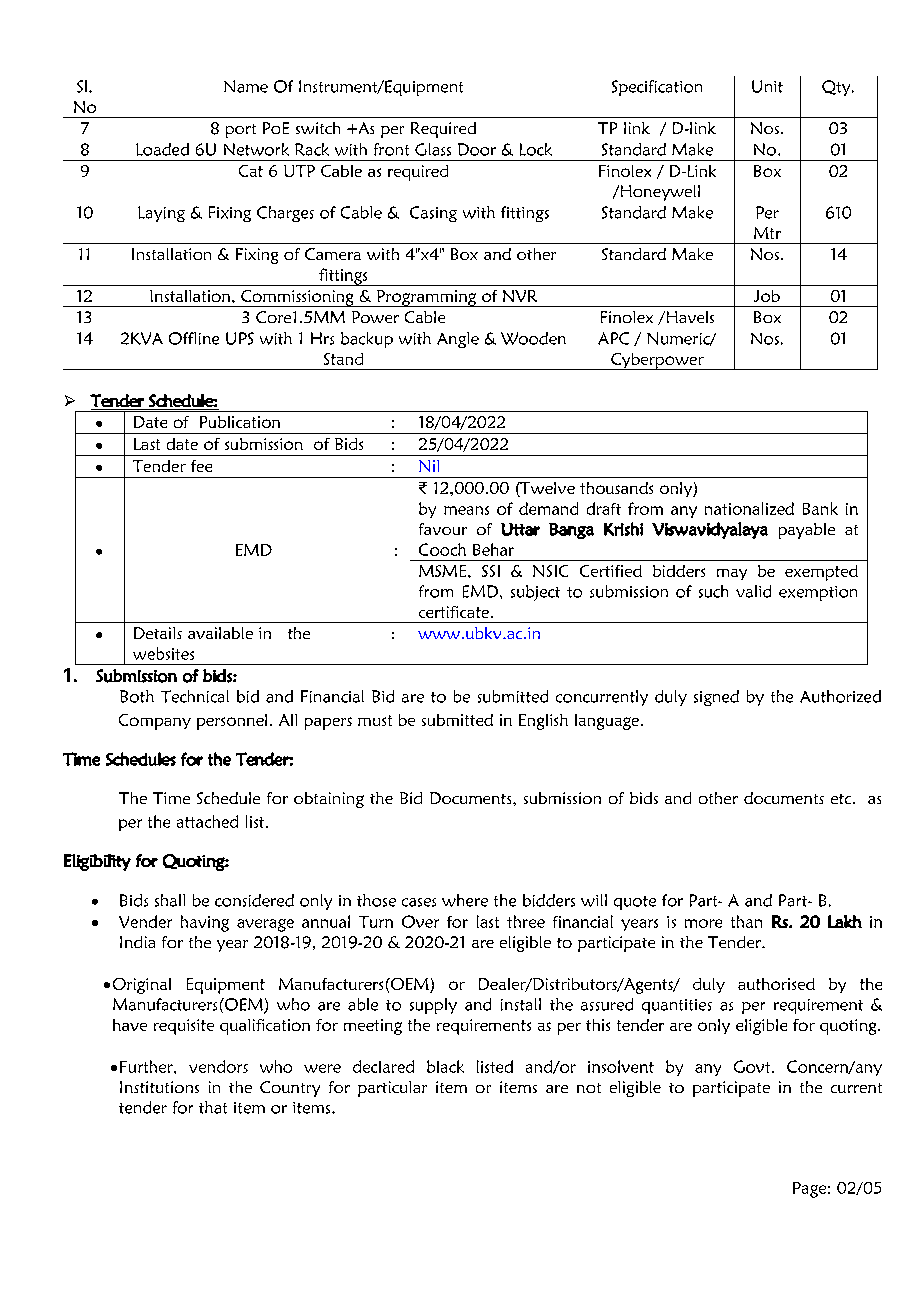 Image resolution: width=924 pixels, height=1308 pixels. I want to click on valid, so click(753, 591).
